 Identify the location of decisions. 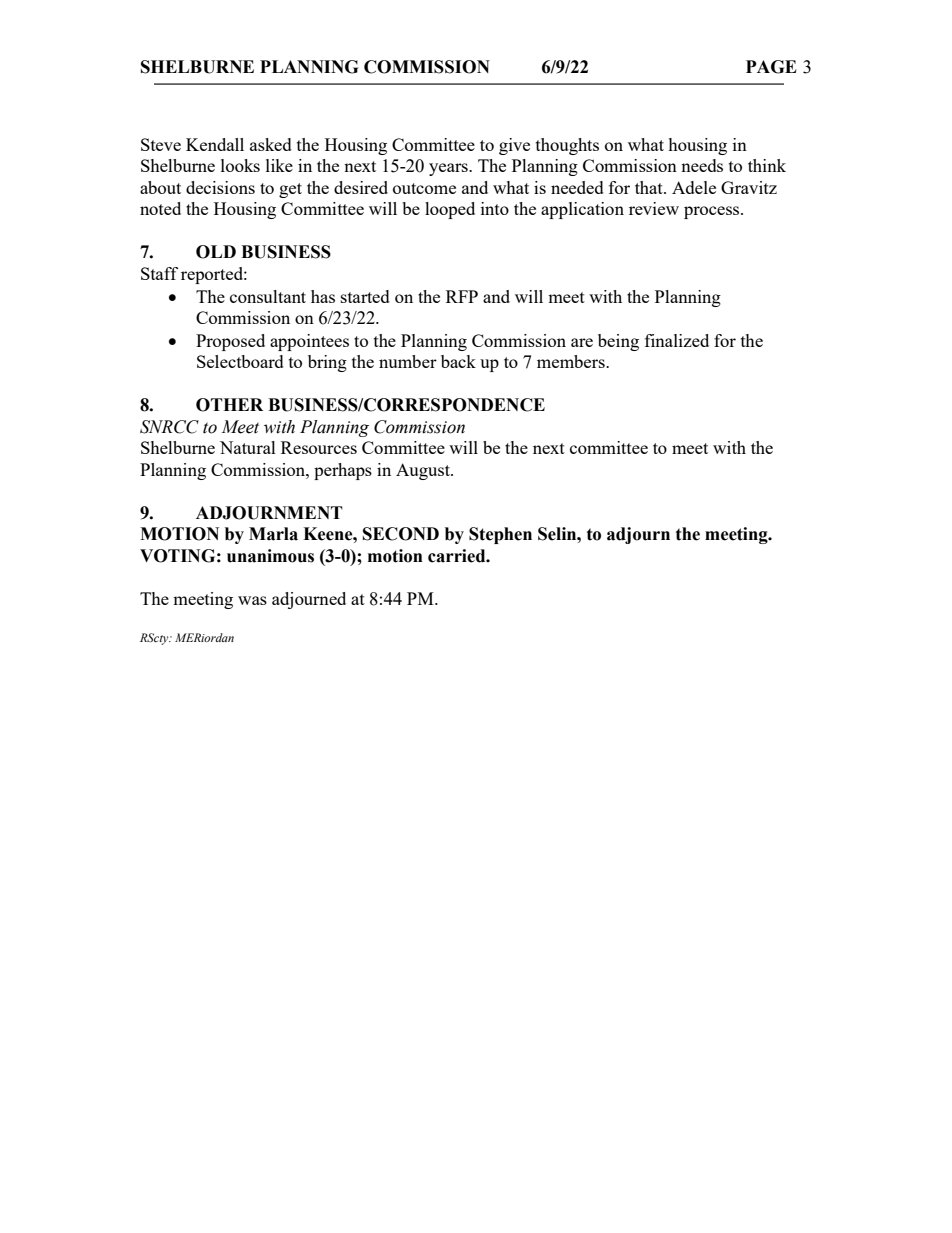
(220, 187).
